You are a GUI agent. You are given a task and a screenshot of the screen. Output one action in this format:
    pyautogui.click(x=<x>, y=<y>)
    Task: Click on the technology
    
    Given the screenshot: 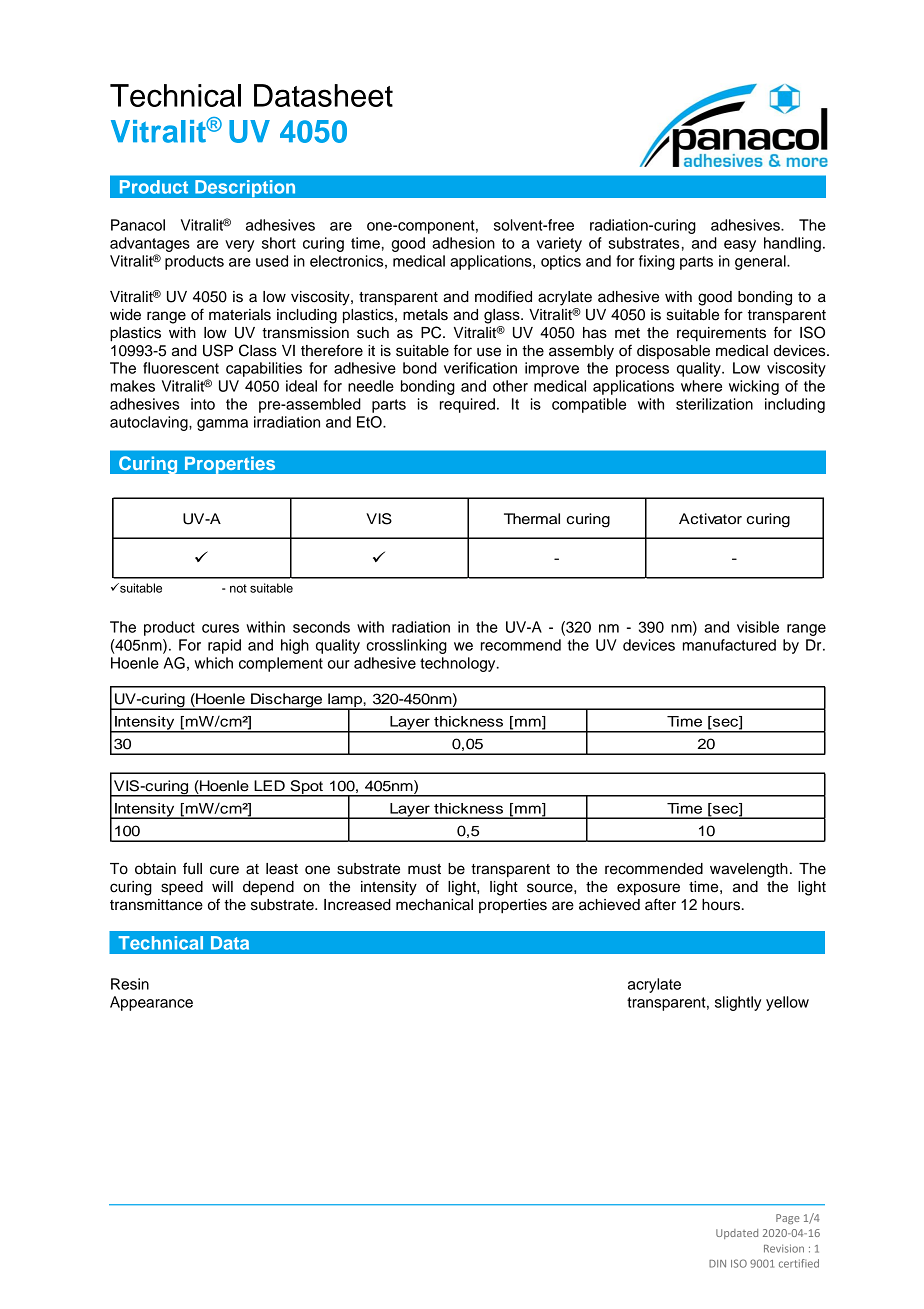 What is the action you would take?
    pyautogui.click(x=459, y=664)
